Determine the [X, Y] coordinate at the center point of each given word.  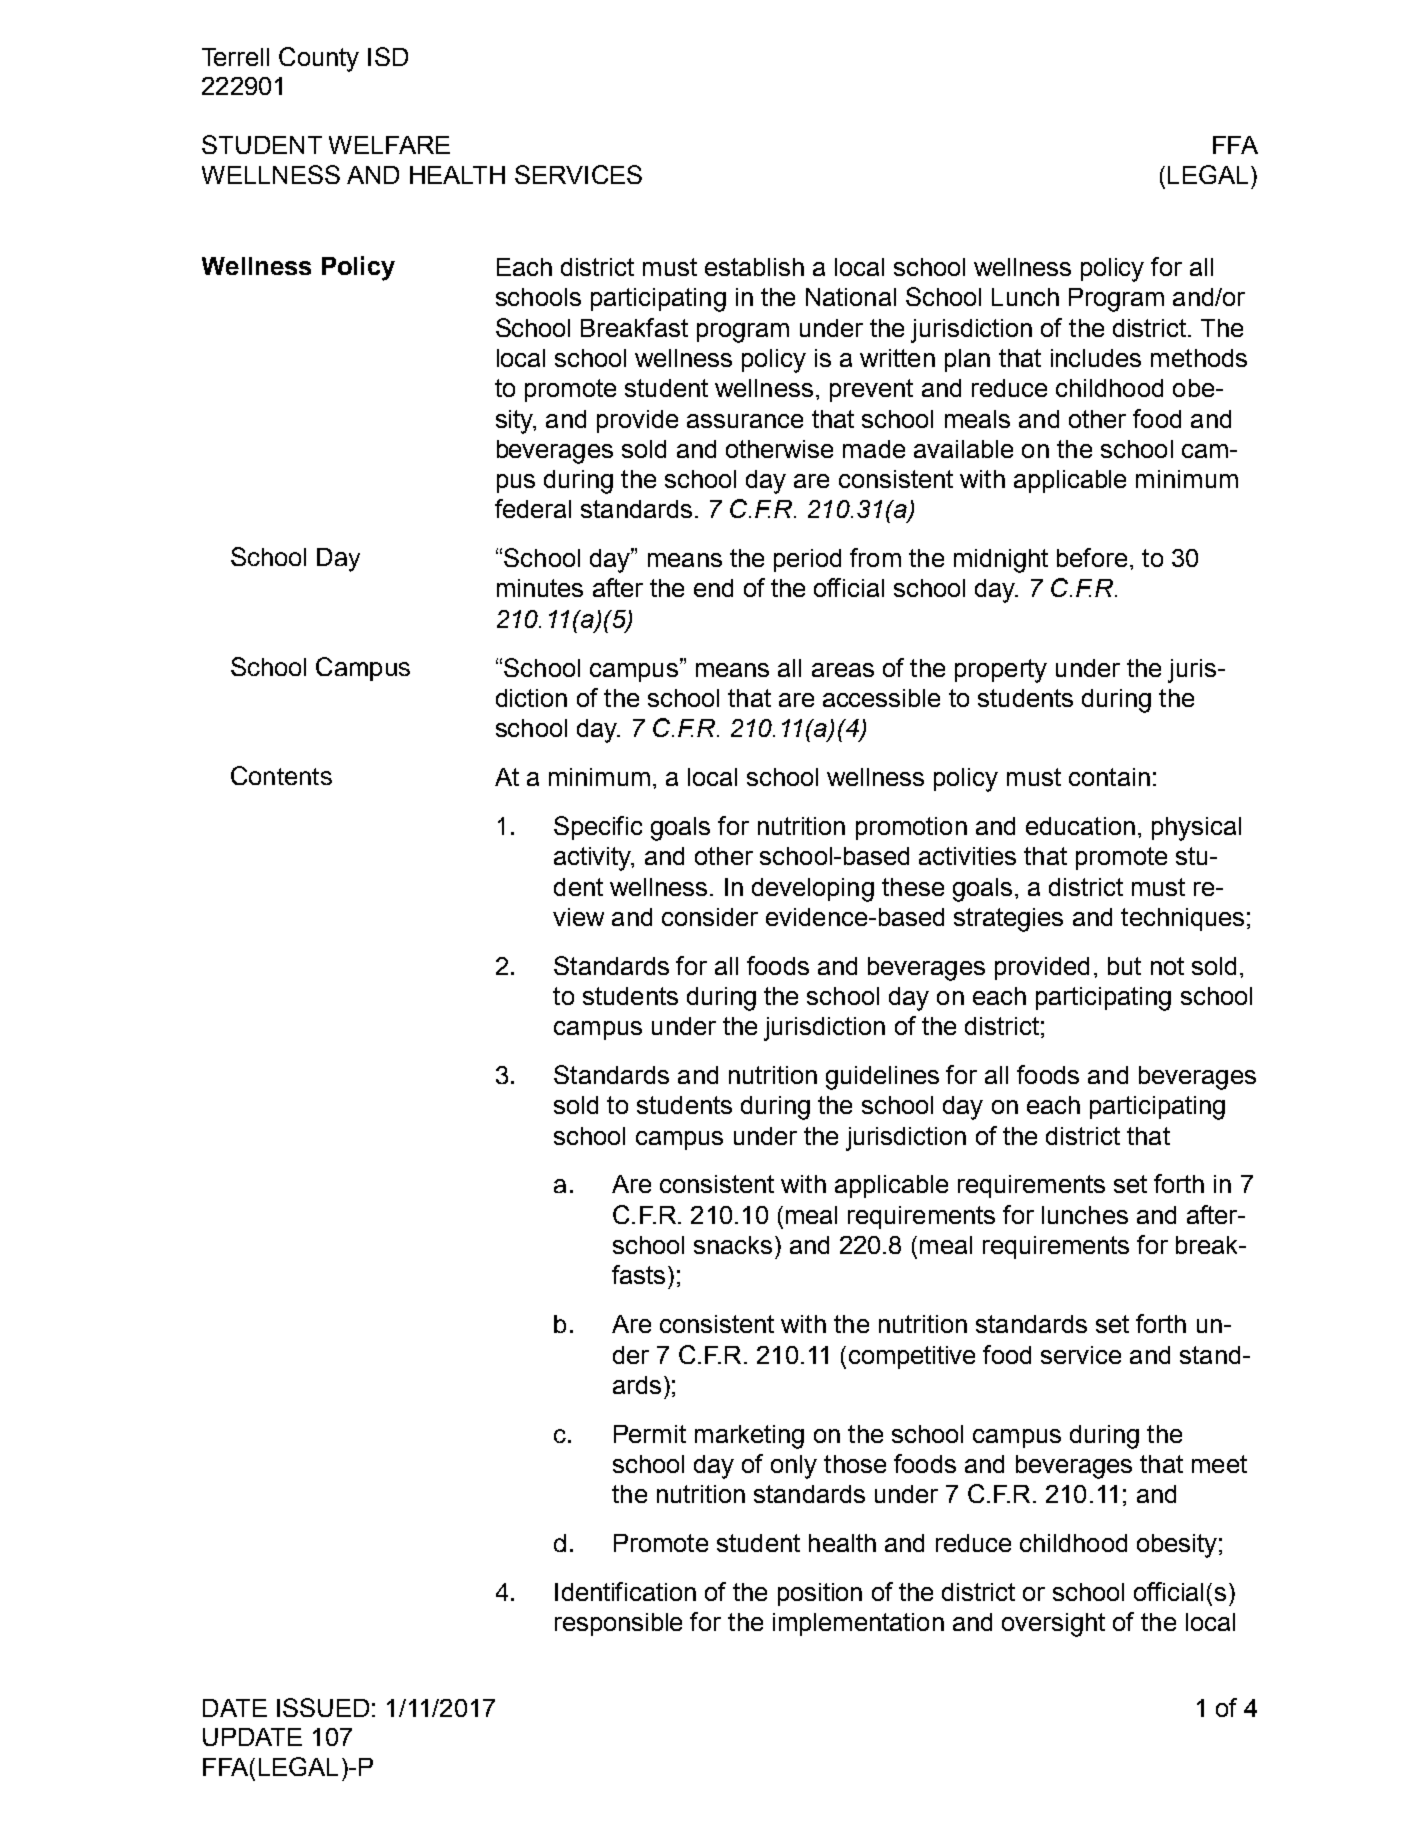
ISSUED [323, 1707]
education [1080, 826]
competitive [912, 1357]
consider [710, 917]
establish [754, 267]
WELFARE [389, 145]
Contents [281, 775]
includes [1096, 358]
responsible [618, 1624]
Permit [650, 1434]
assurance [745, 421]
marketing [749, 1437]
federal [533, 508]
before [1092, 557]
